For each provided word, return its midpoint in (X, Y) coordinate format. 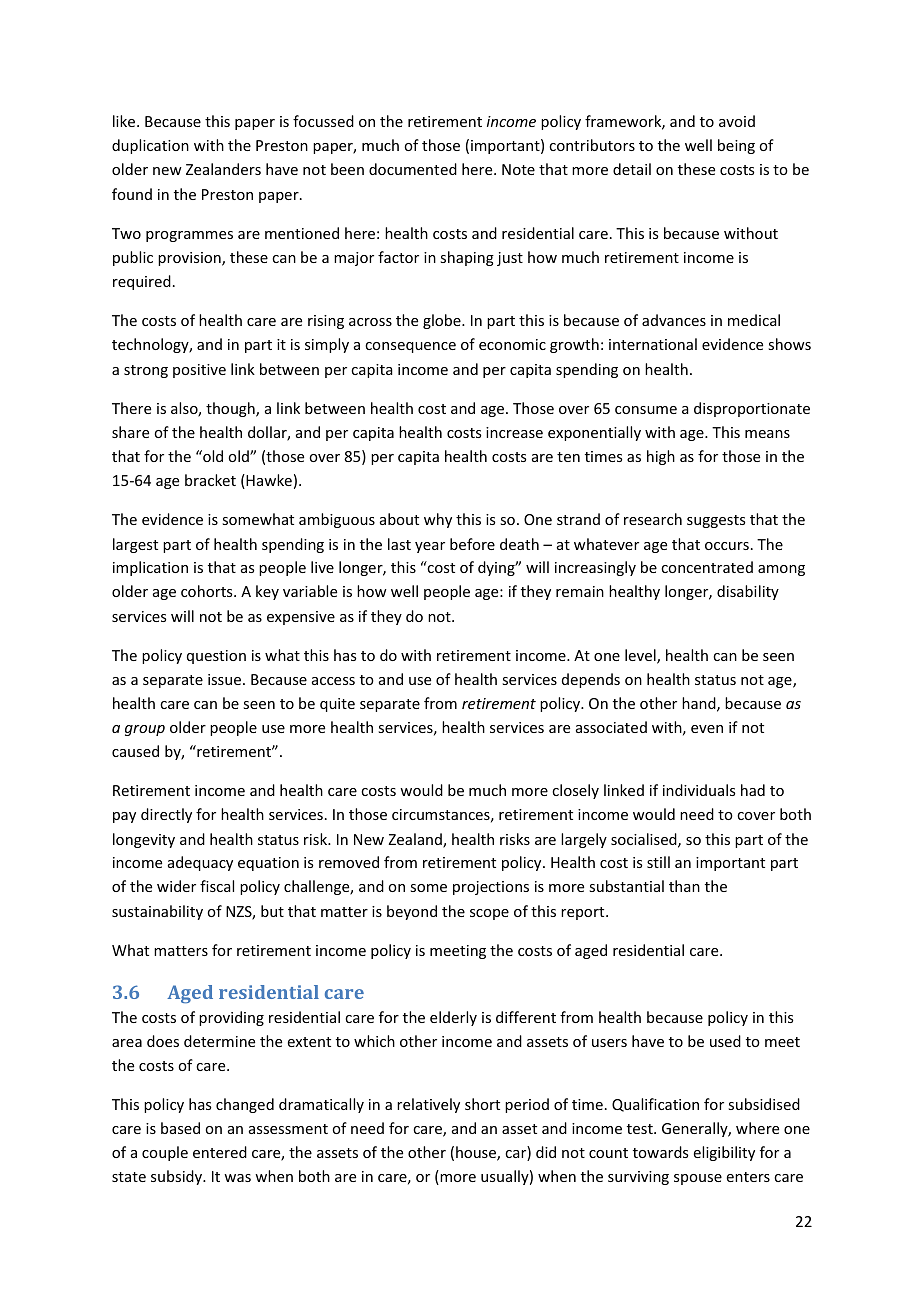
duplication (150, 146)
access (333, 681)
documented (413, 169)
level (641, 656)
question (216, 657)
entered (220, 1152)
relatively (428, 1105)
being (736, 146)
